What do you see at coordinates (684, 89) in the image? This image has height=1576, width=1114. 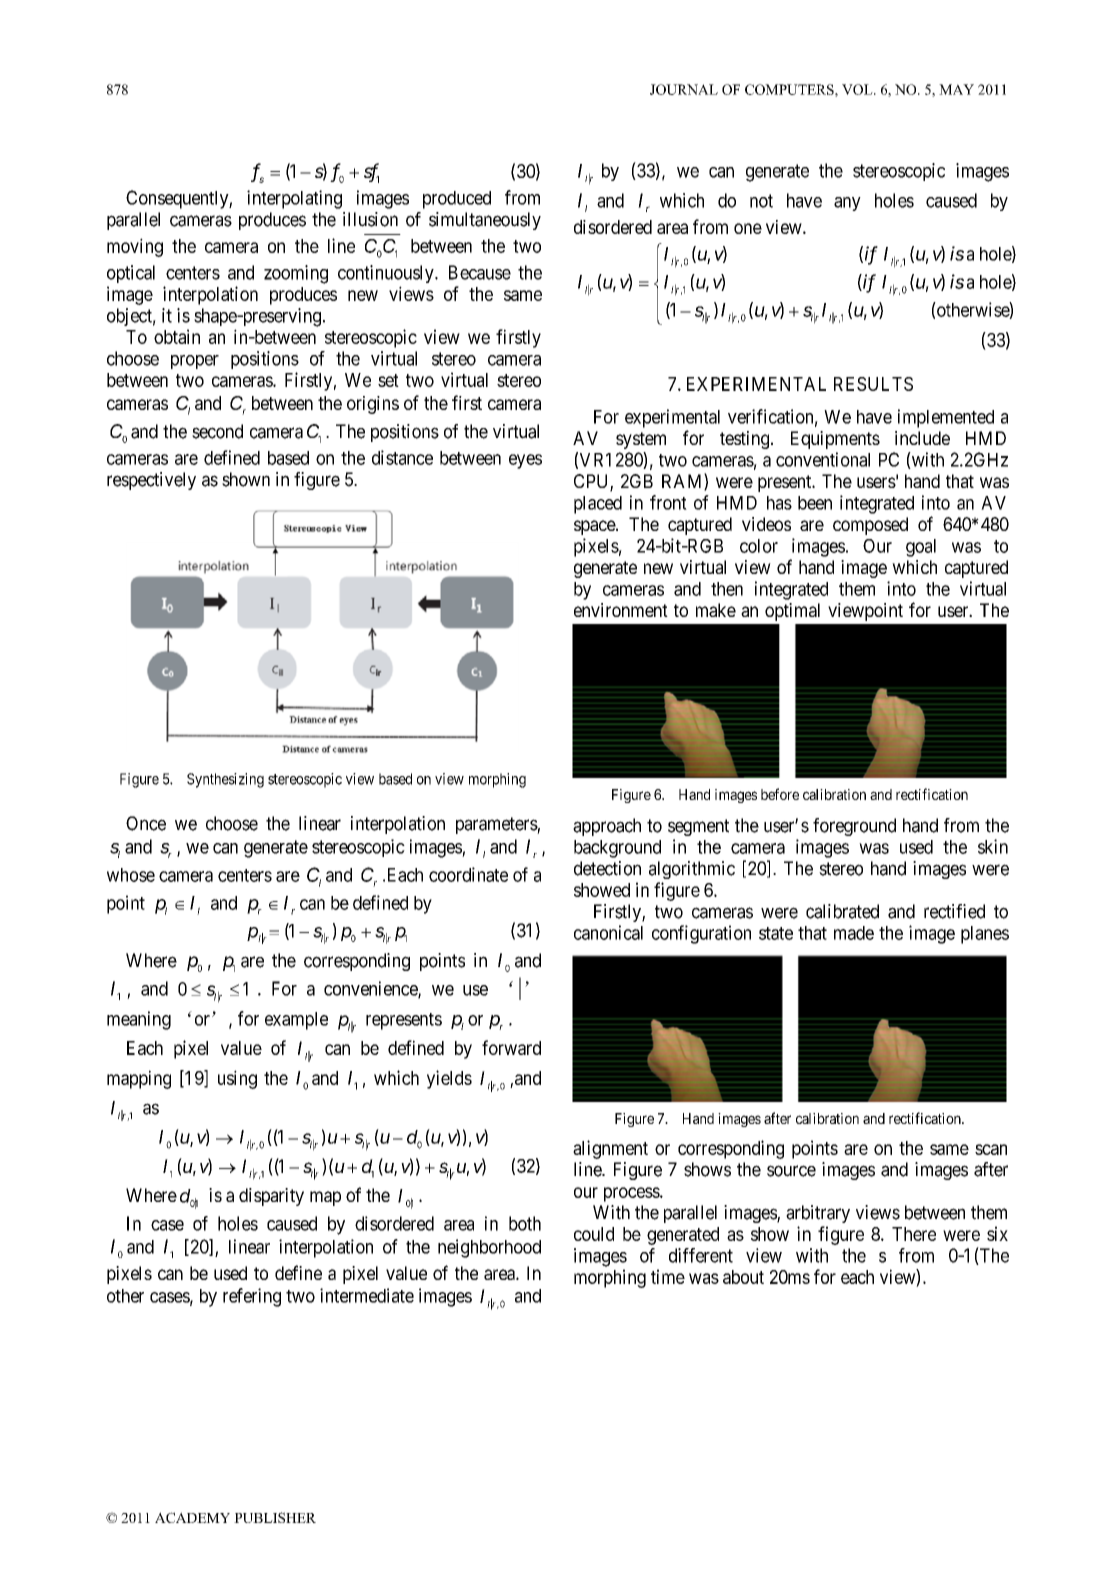 I see `JOURNAL` at bounding box center [684, 89].
